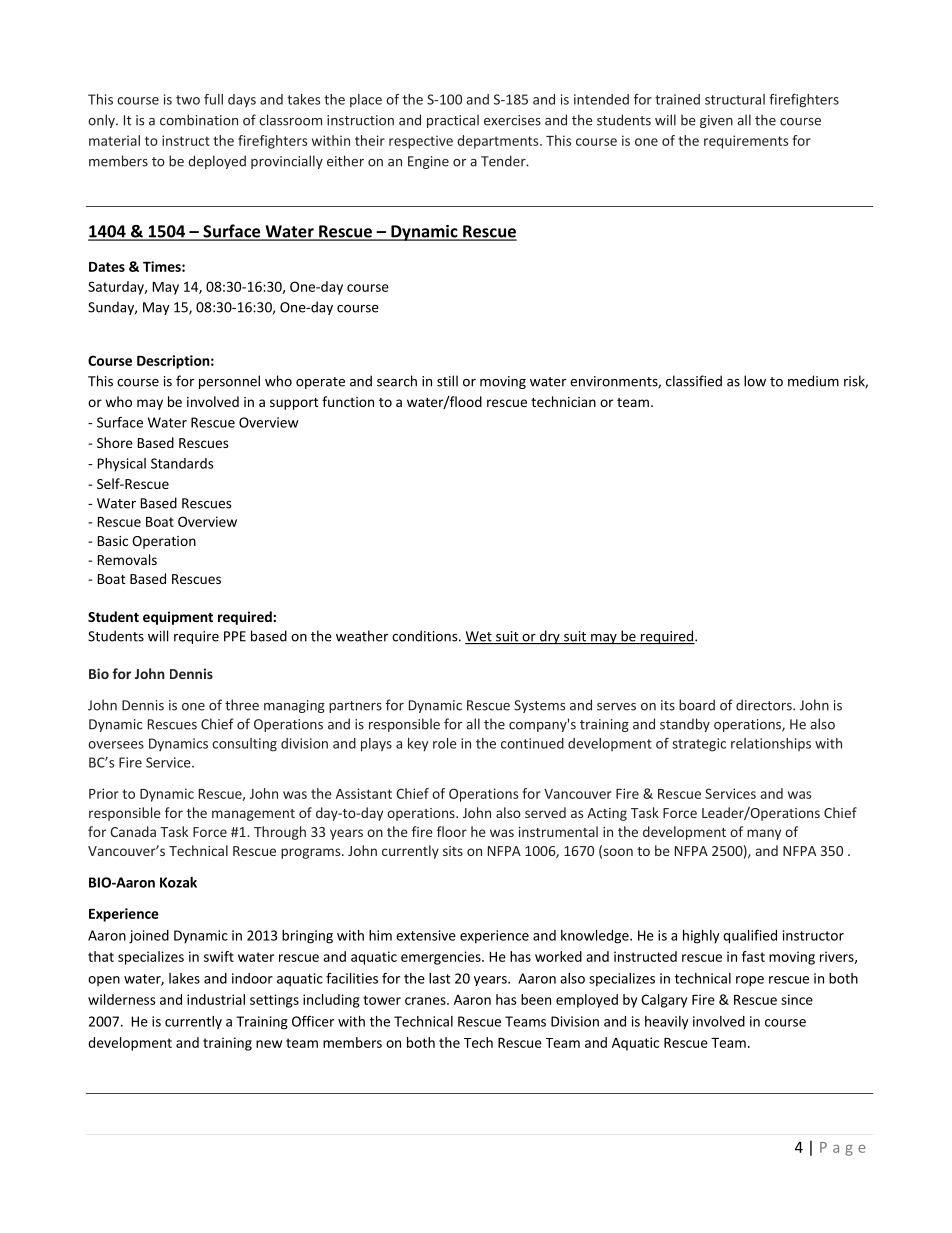 Image resolution: width=952 pixels, height=1233 pixels. I want to click on practical, so click(453, 121).
